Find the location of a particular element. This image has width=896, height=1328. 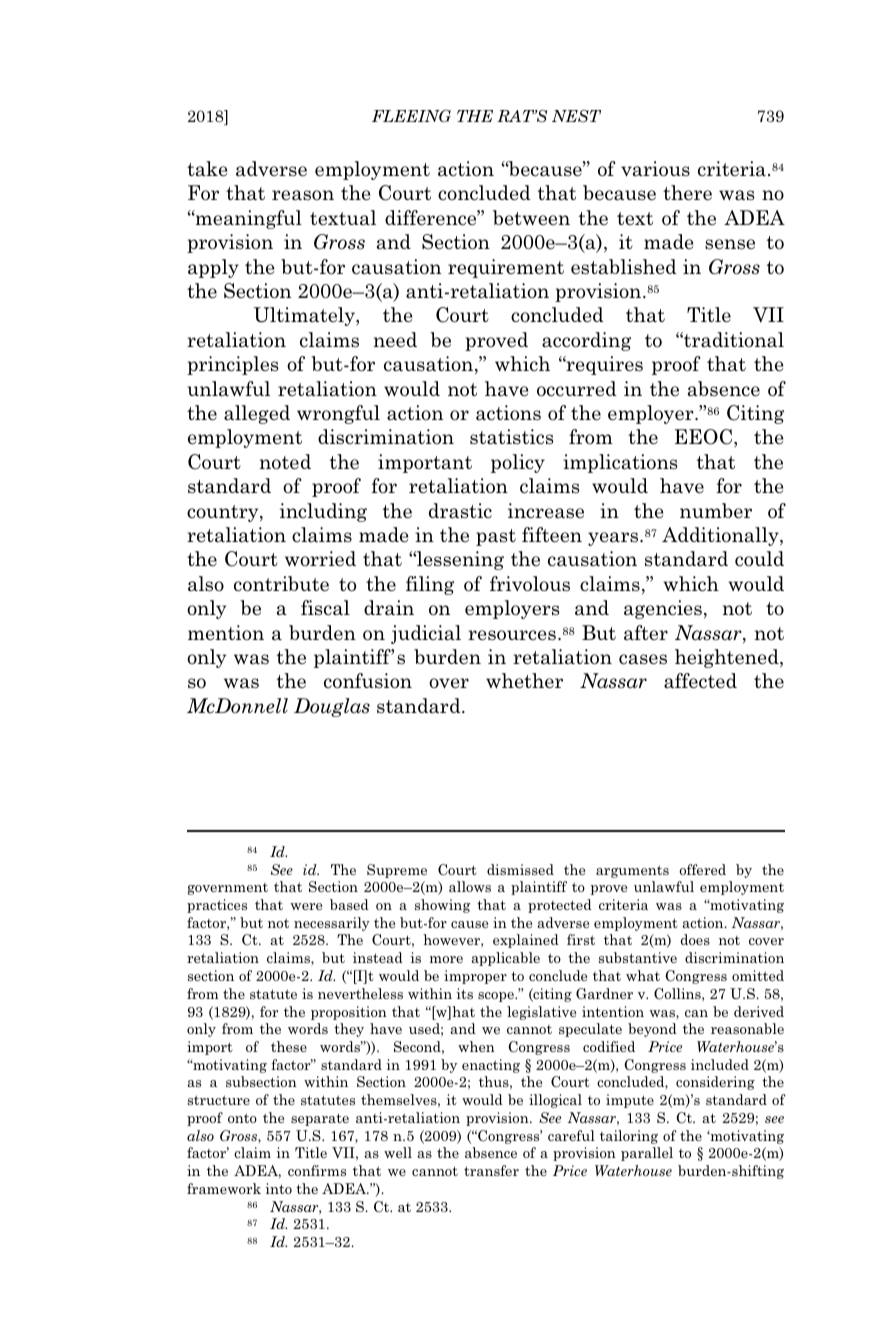

take is located at coordinates (207, 169).
